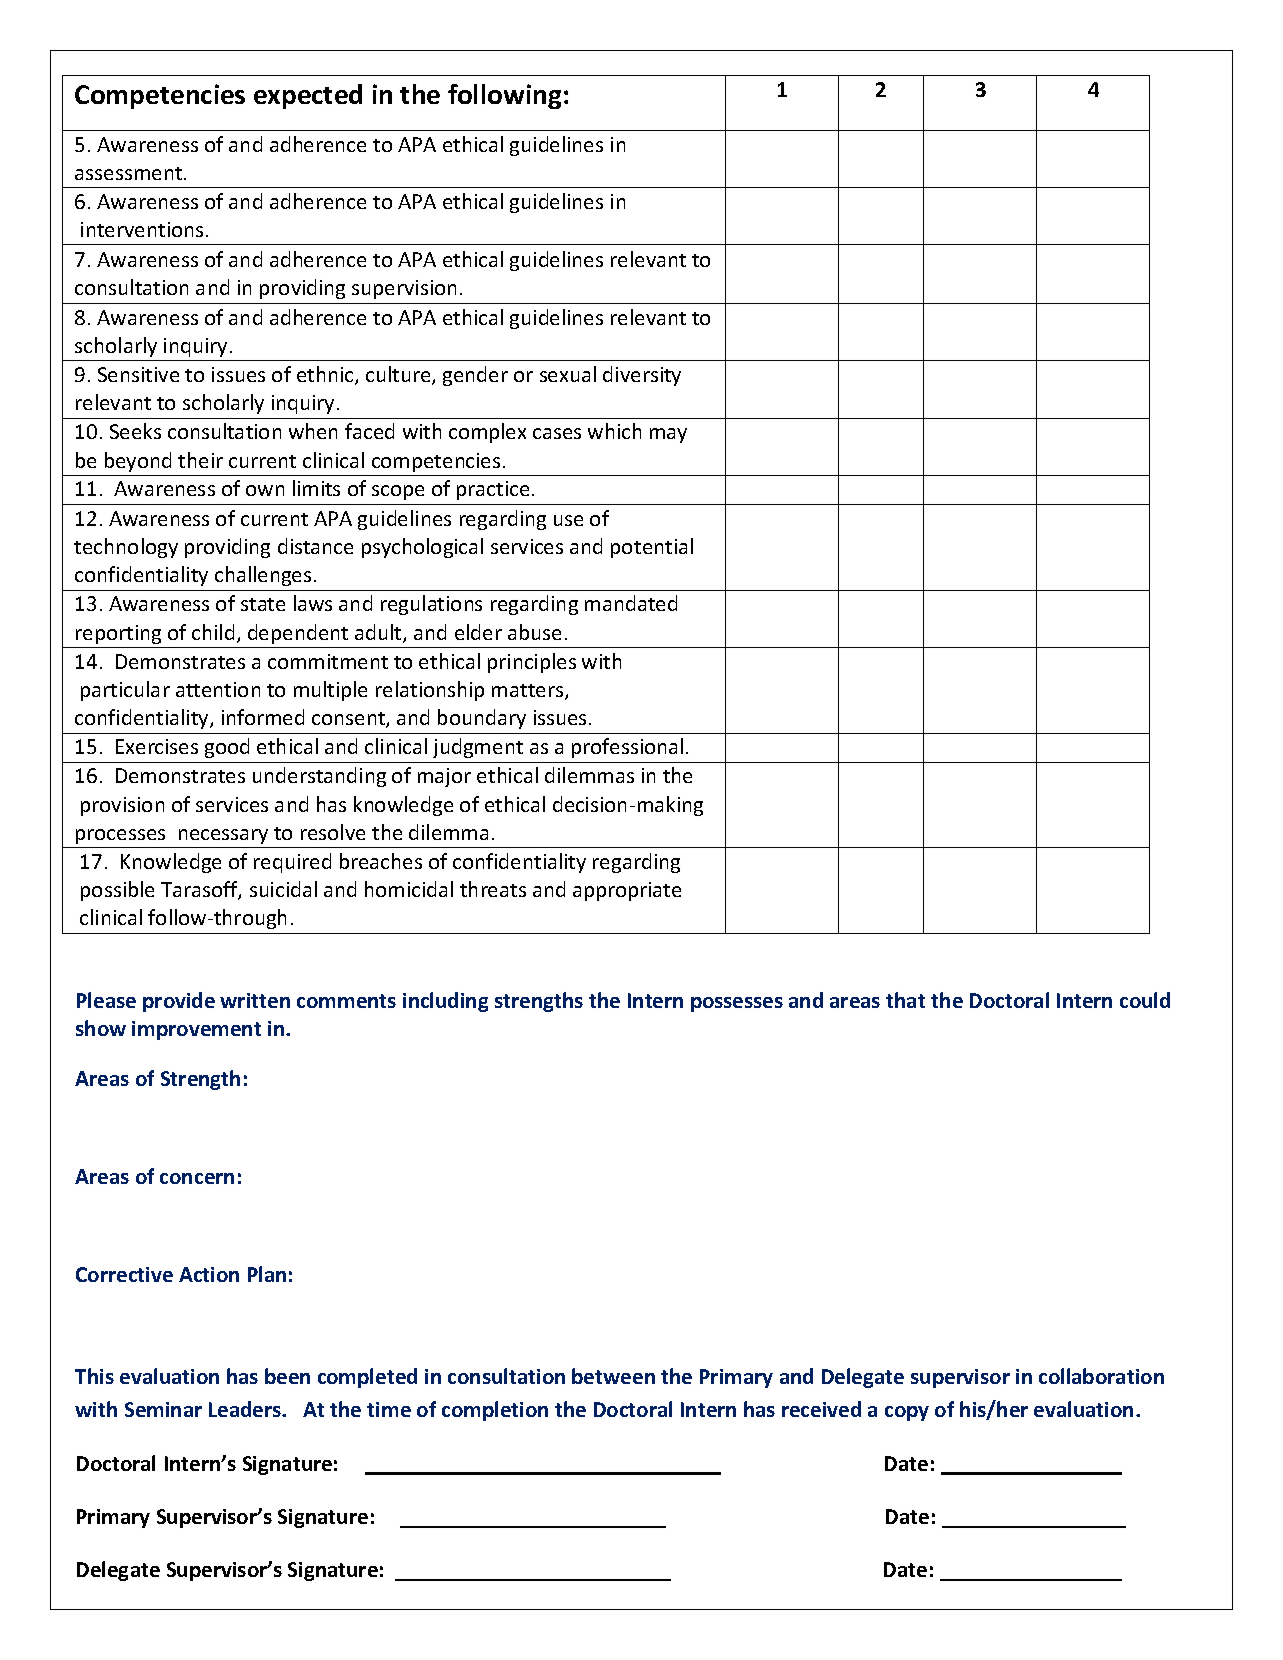 The width and height of the screenshot is (1283, 1660). I want to click on possesses, so click(737, 1004).
